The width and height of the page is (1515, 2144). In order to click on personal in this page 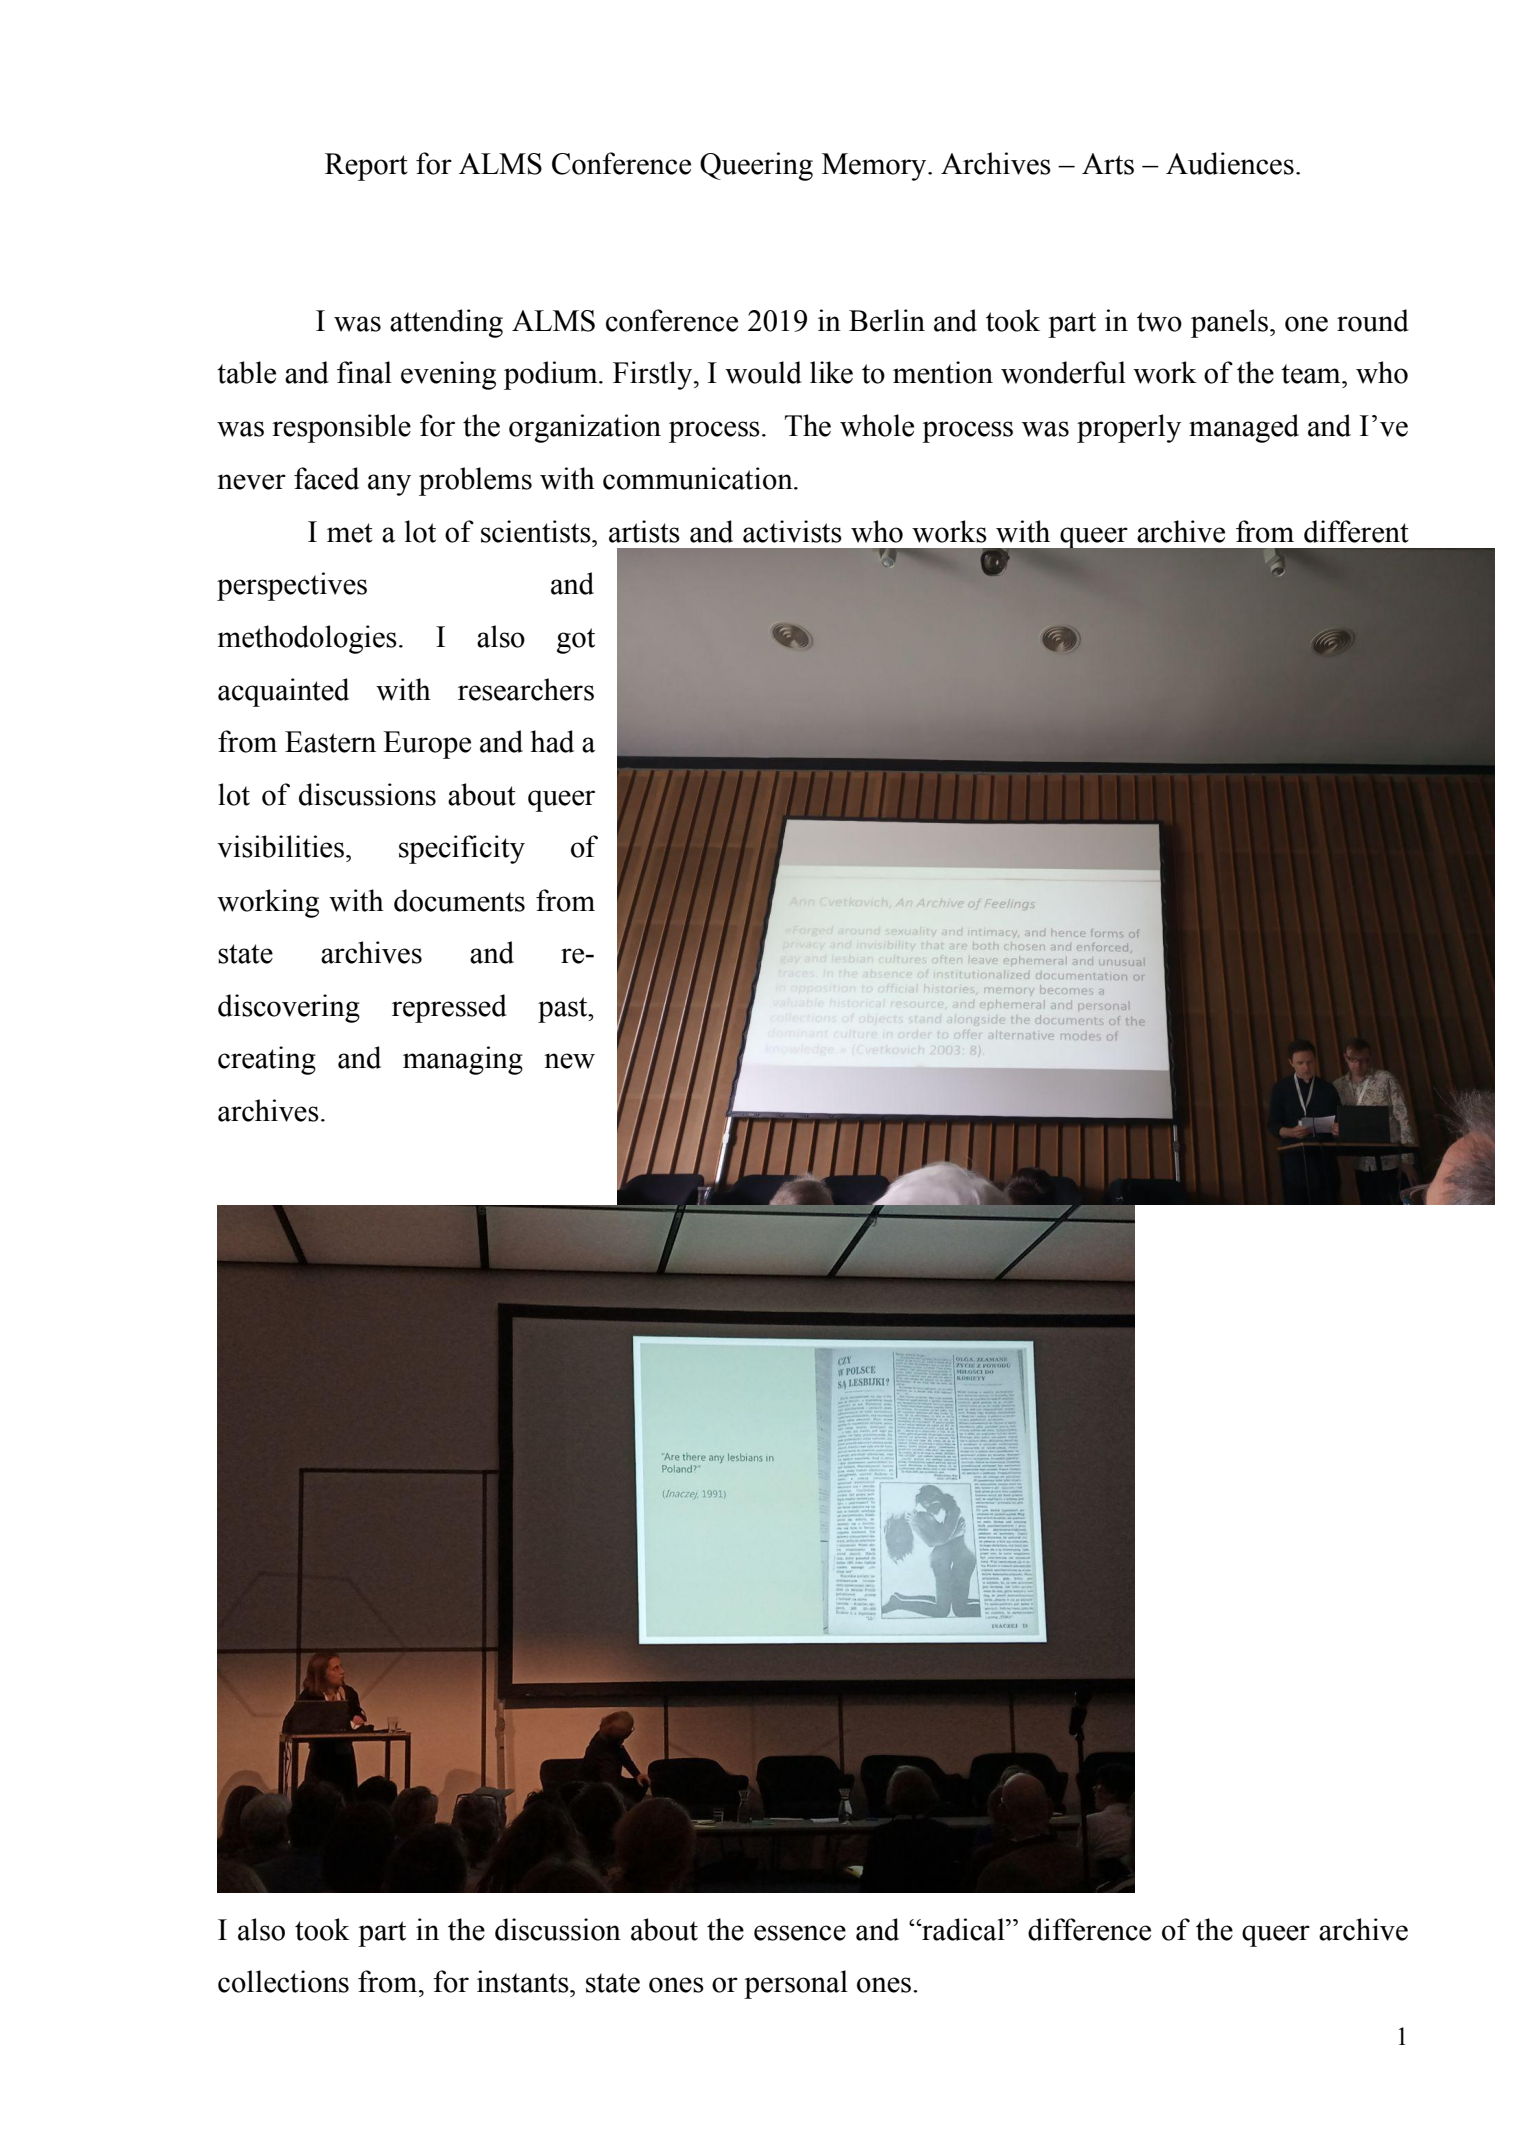, I will do `click(796, 1984)`.
